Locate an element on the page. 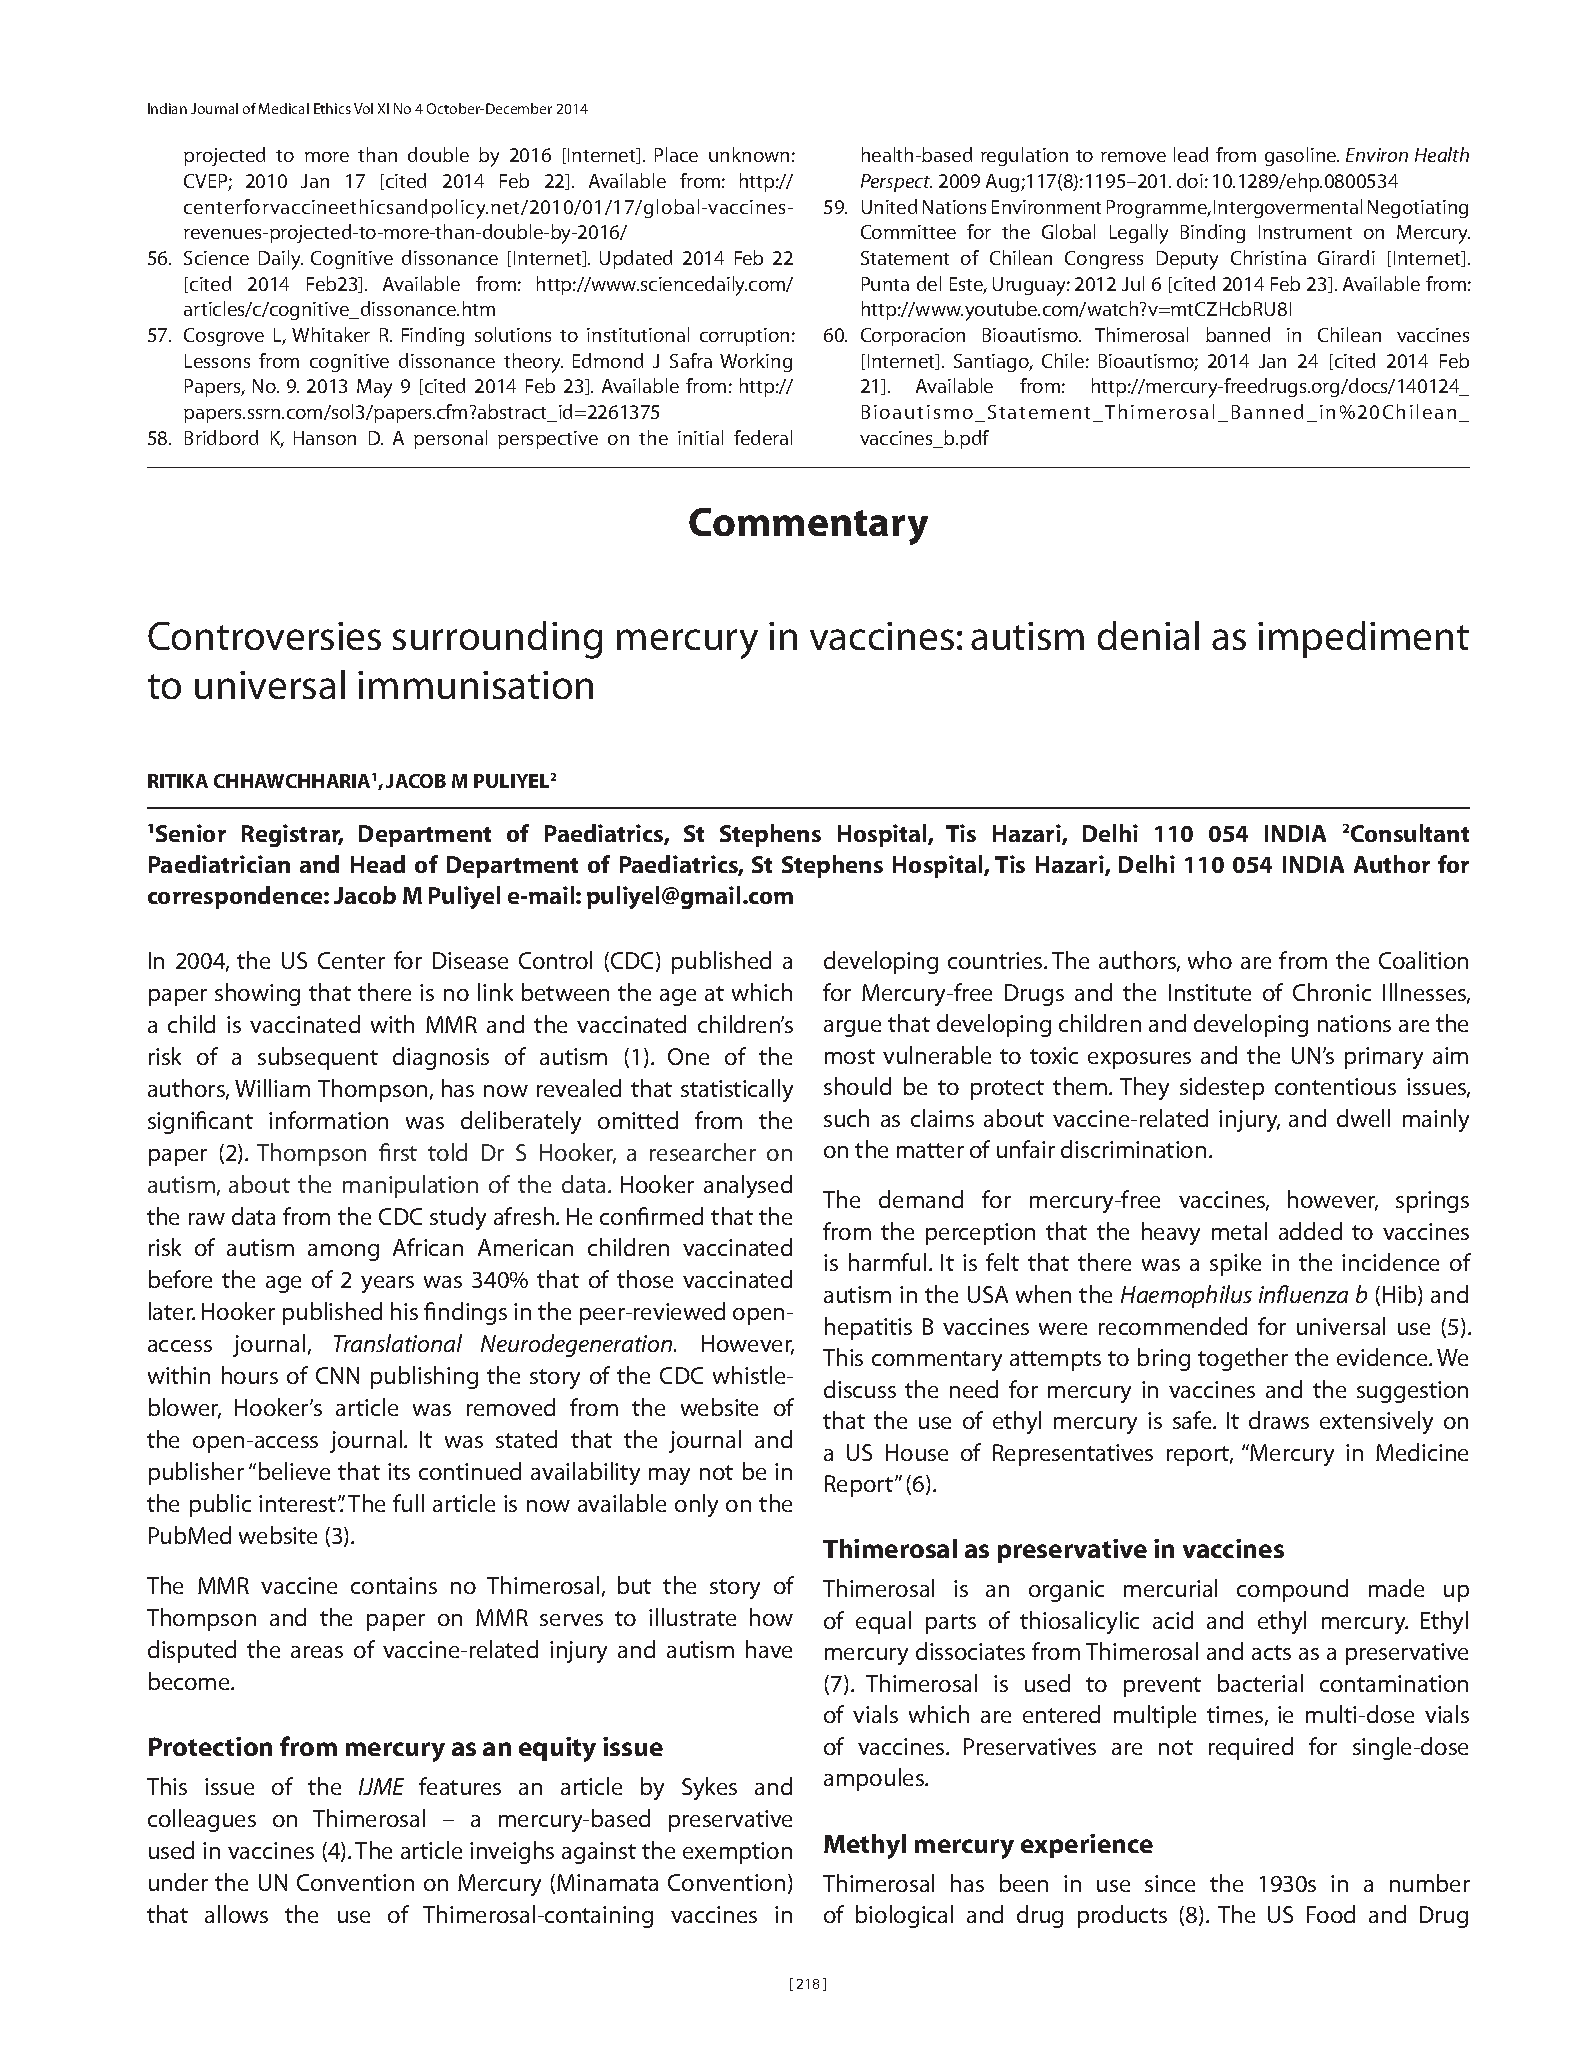 The image size is (1588, 2056). Chronic is located at coordinates (1332, 992).
